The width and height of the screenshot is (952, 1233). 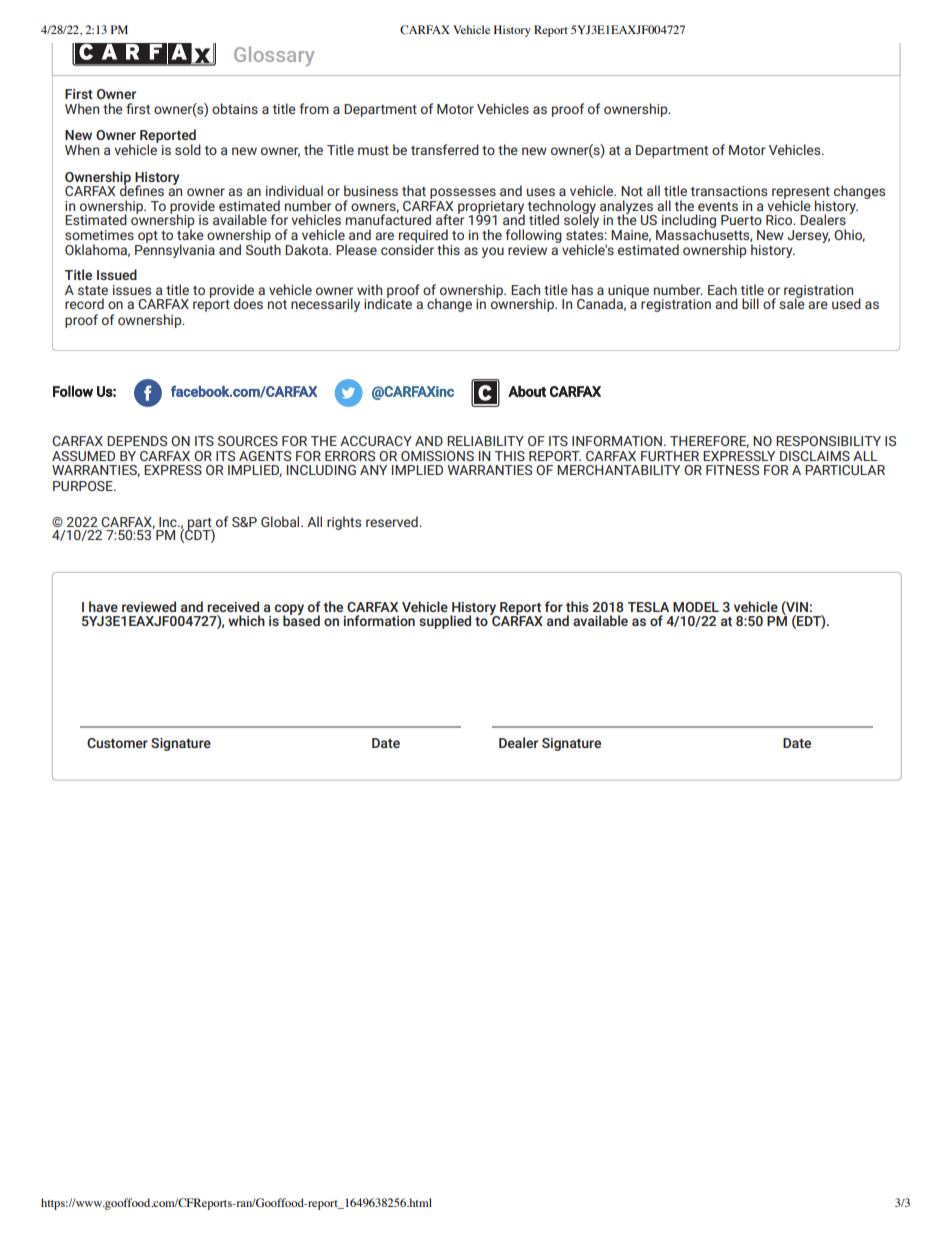 I want to click on FITNESS, so click(x=732, y=470).
